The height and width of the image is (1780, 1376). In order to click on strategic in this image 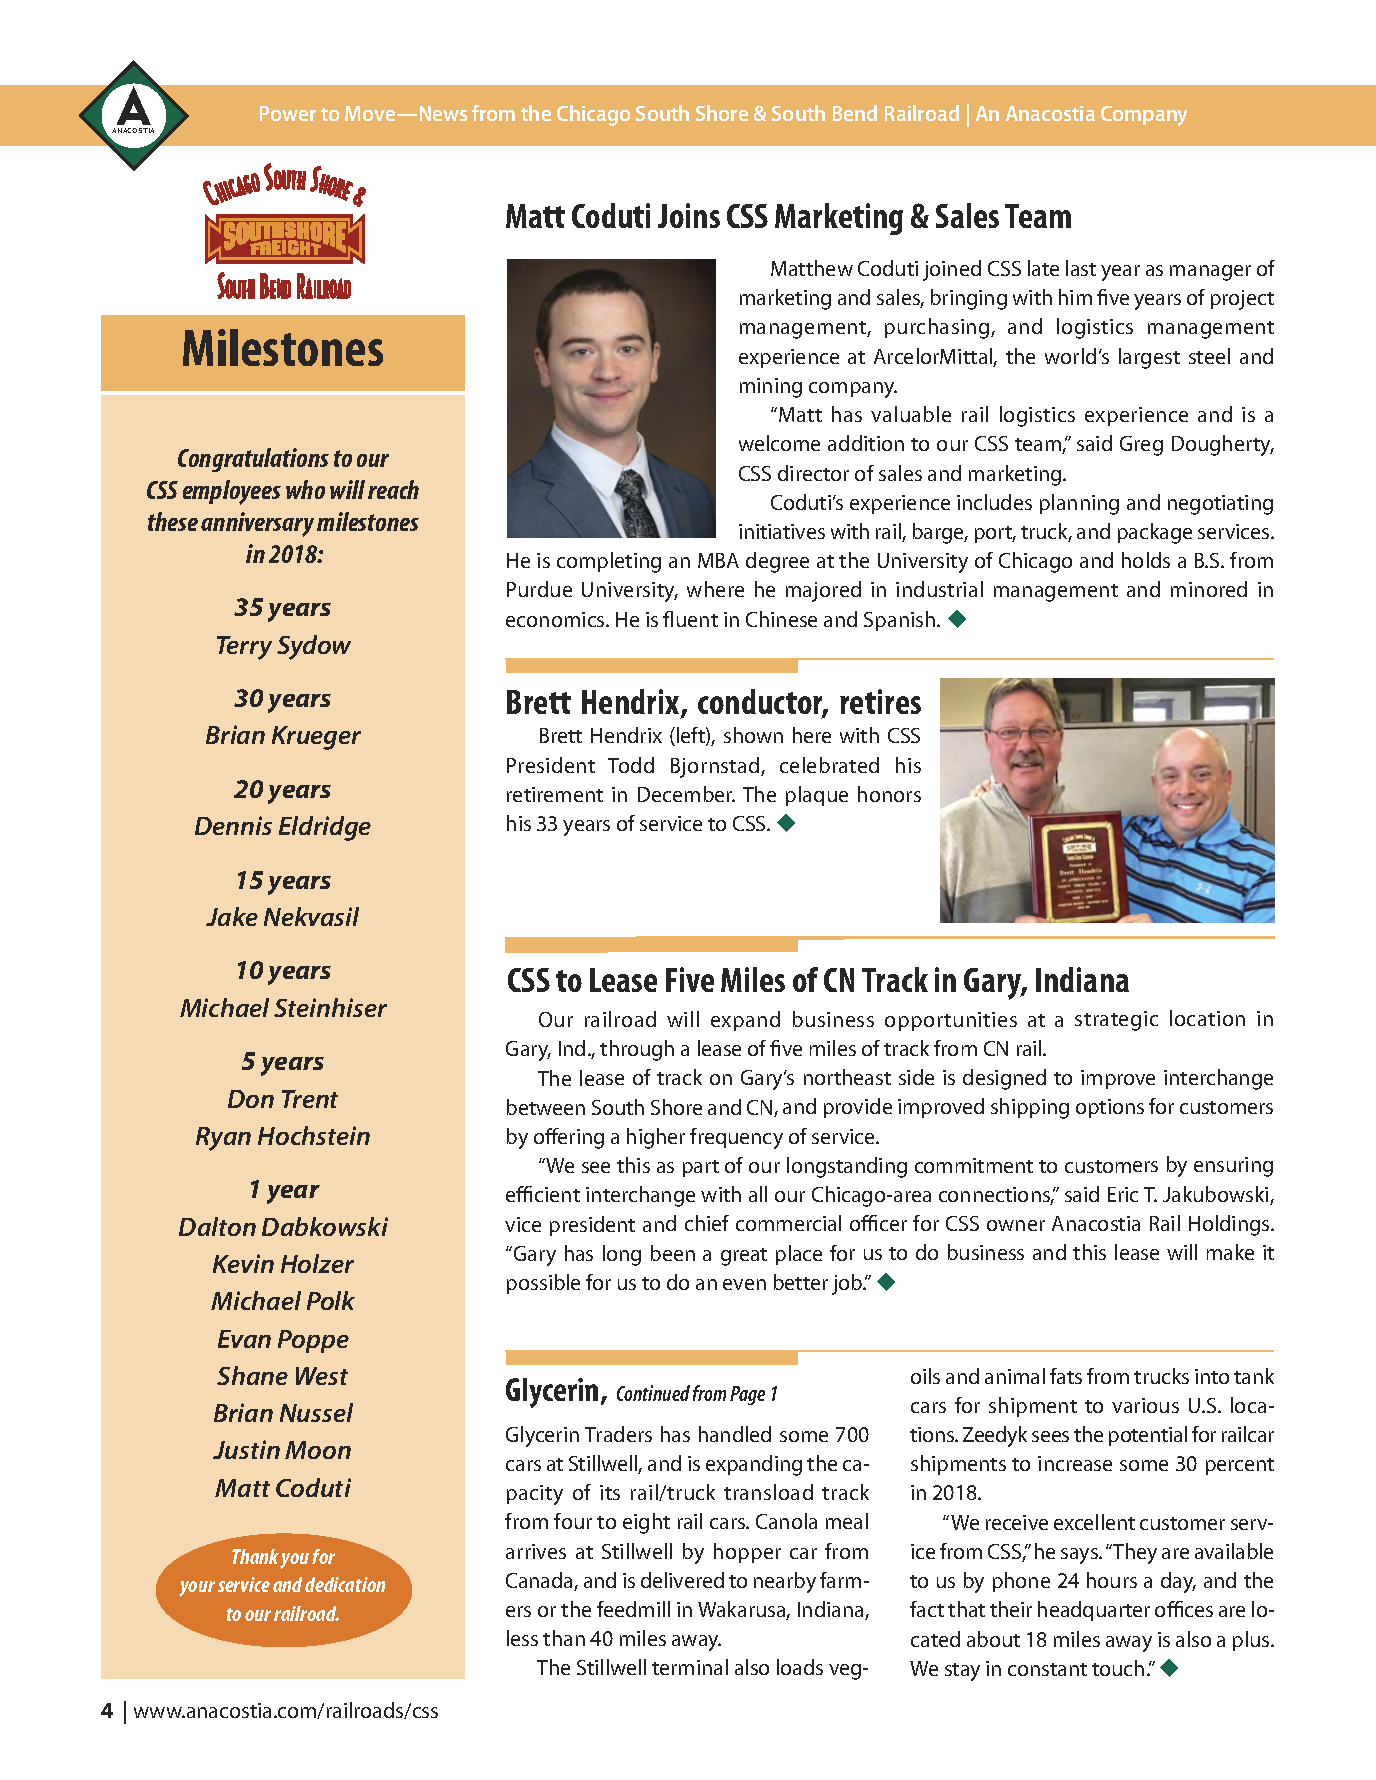, I will do `click(1116, 1021)`.
